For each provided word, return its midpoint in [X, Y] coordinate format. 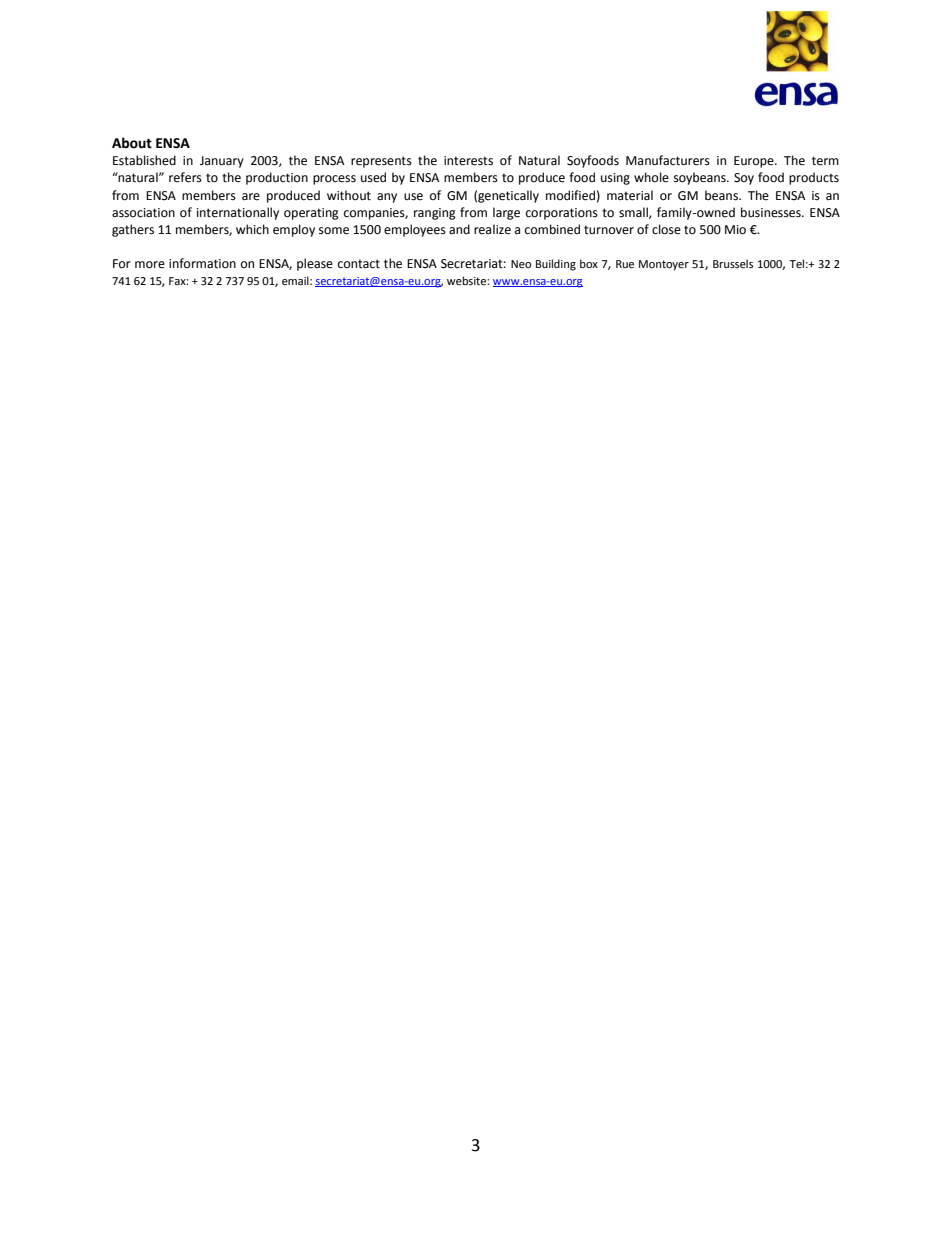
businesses [772, 212]
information [202, 263]
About [132, 143]
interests [468, 161]
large [506, 213]
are [251, 197]
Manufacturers [668, 160]
